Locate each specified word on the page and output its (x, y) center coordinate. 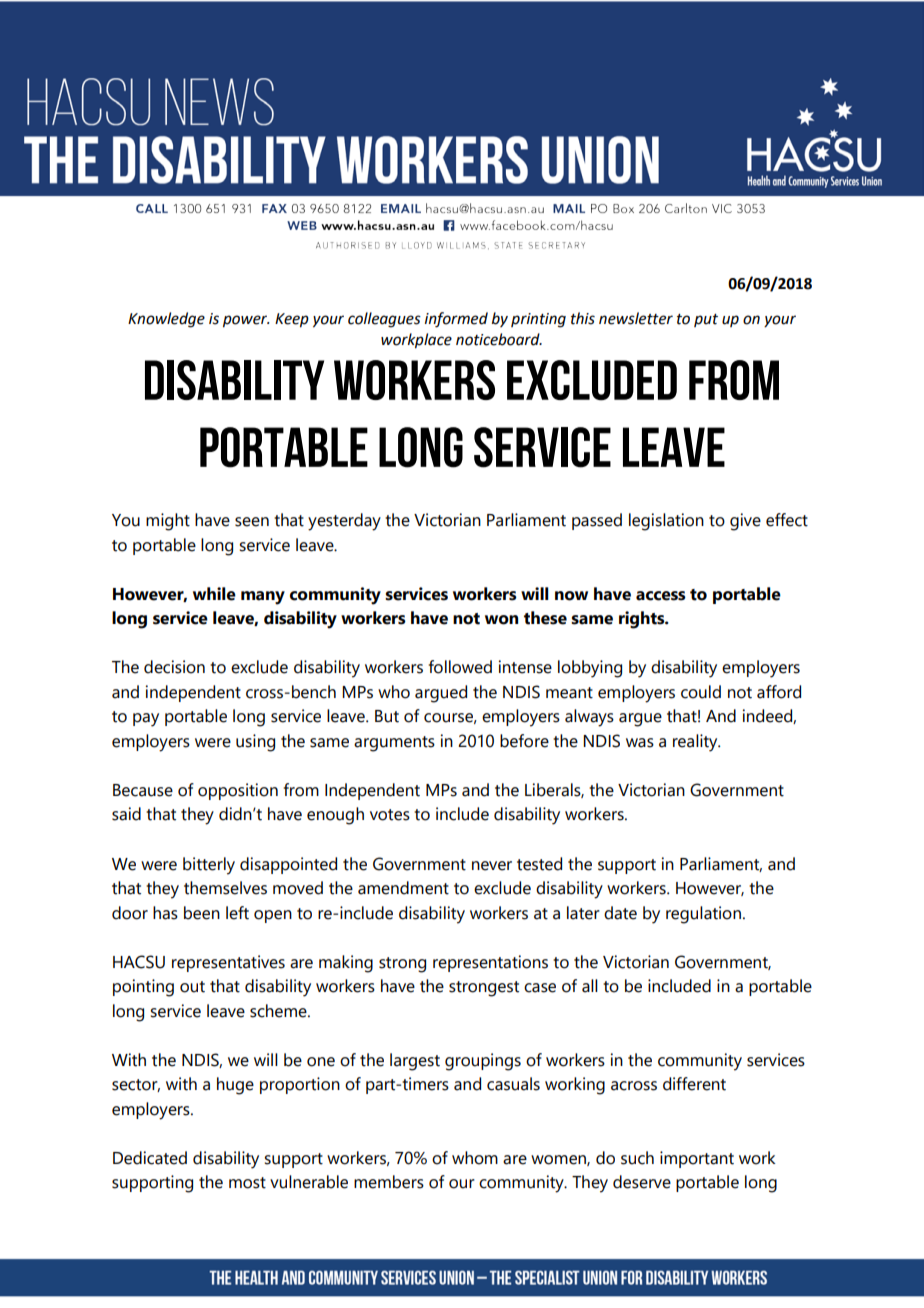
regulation (703, 915)
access (661, 596)
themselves (225, 888)
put (706, 320)
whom (475, 1158)
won (501, 620)
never (492, 866)
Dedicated (150, 1158)
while (214, 594)
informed (456, 320)
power (246, 321)
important (697, 1159)
